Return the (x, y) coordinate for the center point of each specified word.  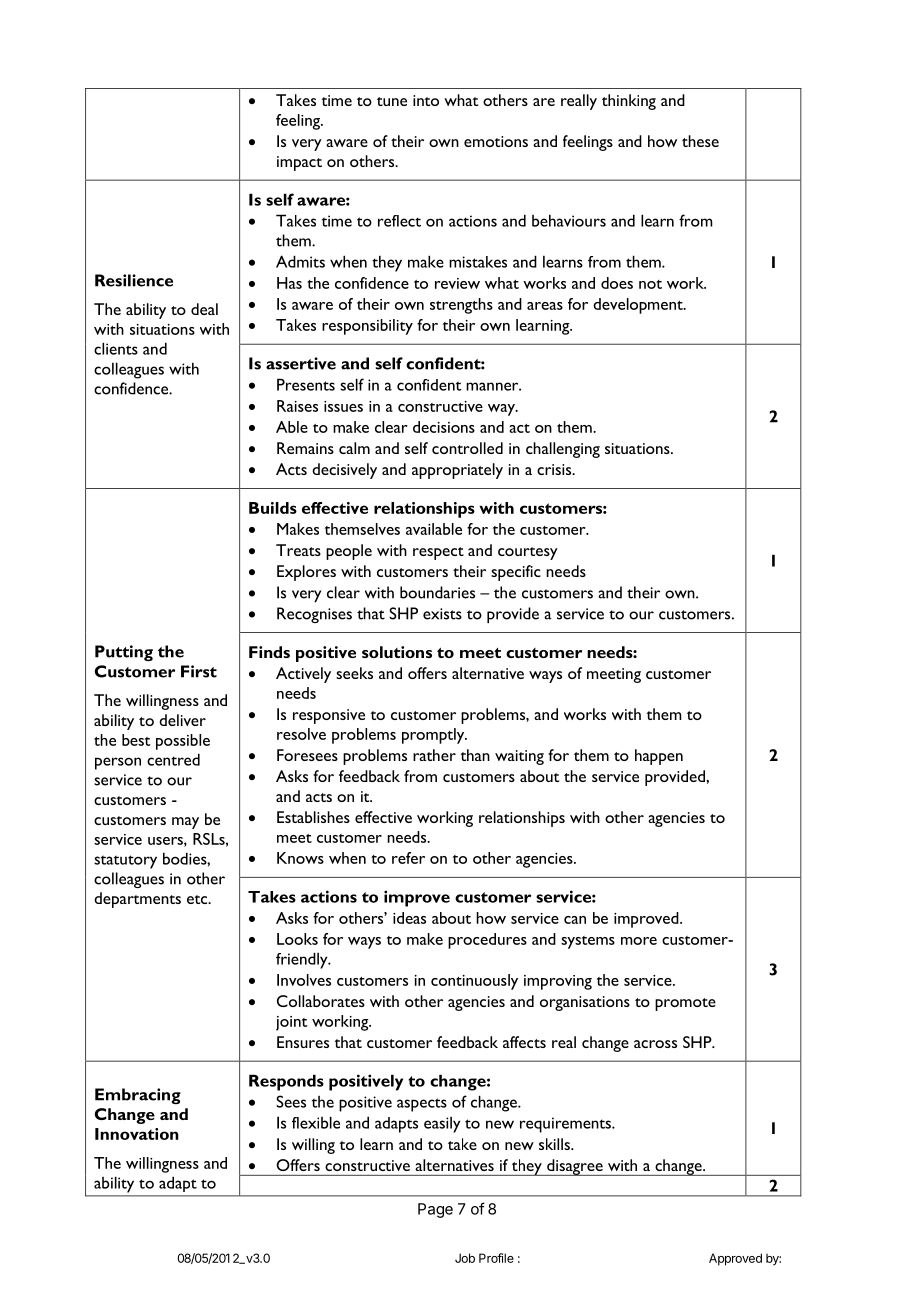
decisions (444, 427)
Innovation (137, 1134)
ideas (409, 918)
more (639, 941)
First (199, 671)
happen (659, 757)
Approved (735, 1259)
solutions (397, 652)
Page (435, 1210)
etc (198, 899)
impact (299, 163)
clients (116, 348)
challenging (563, 450)
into (426, 100)
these (700, 141)
